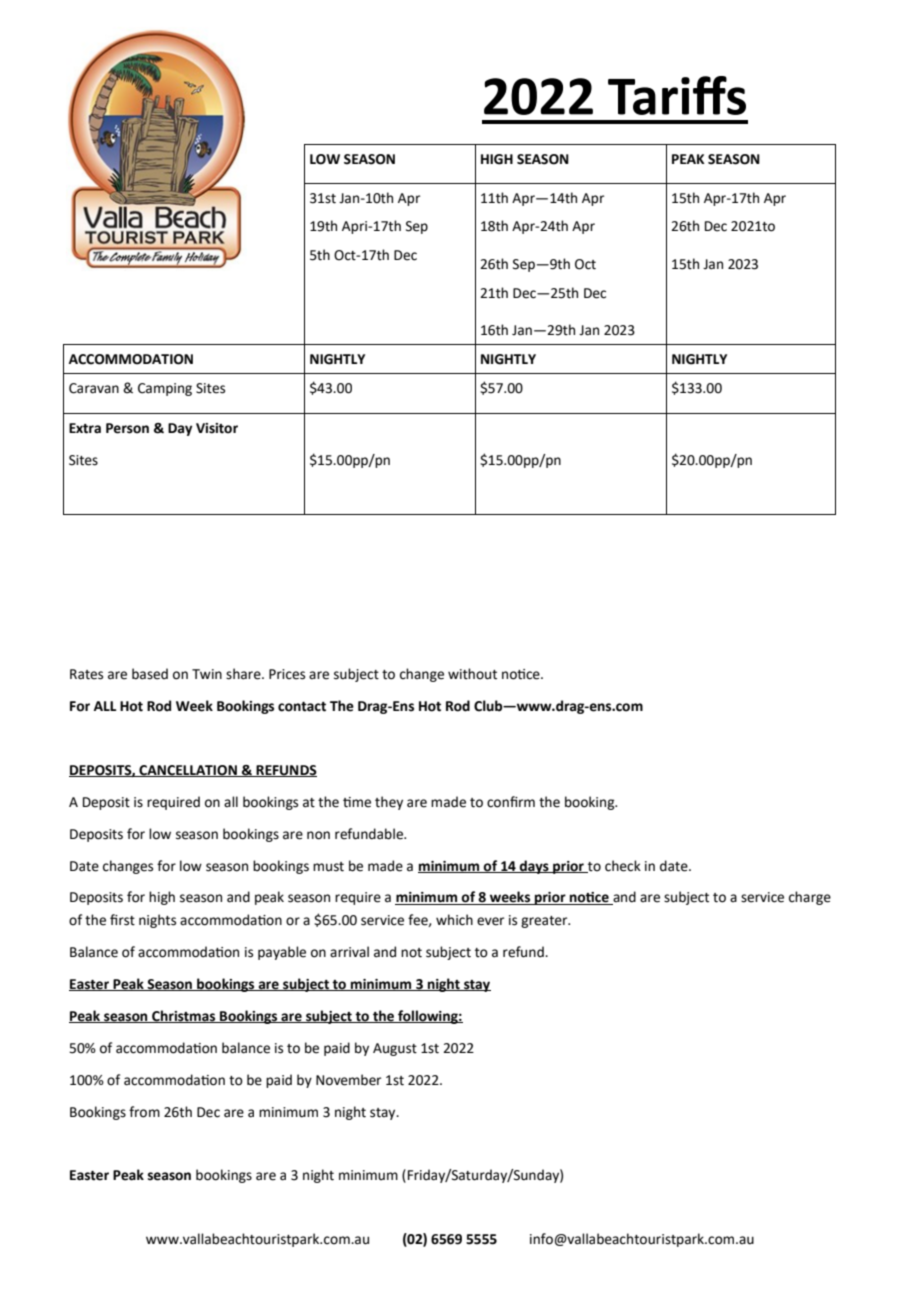 Image resolution: width=924 pixels, height=1308 pixels. Describe the element at coordinates (511, 802) in the screenshot. I see `confirm` at that location.
